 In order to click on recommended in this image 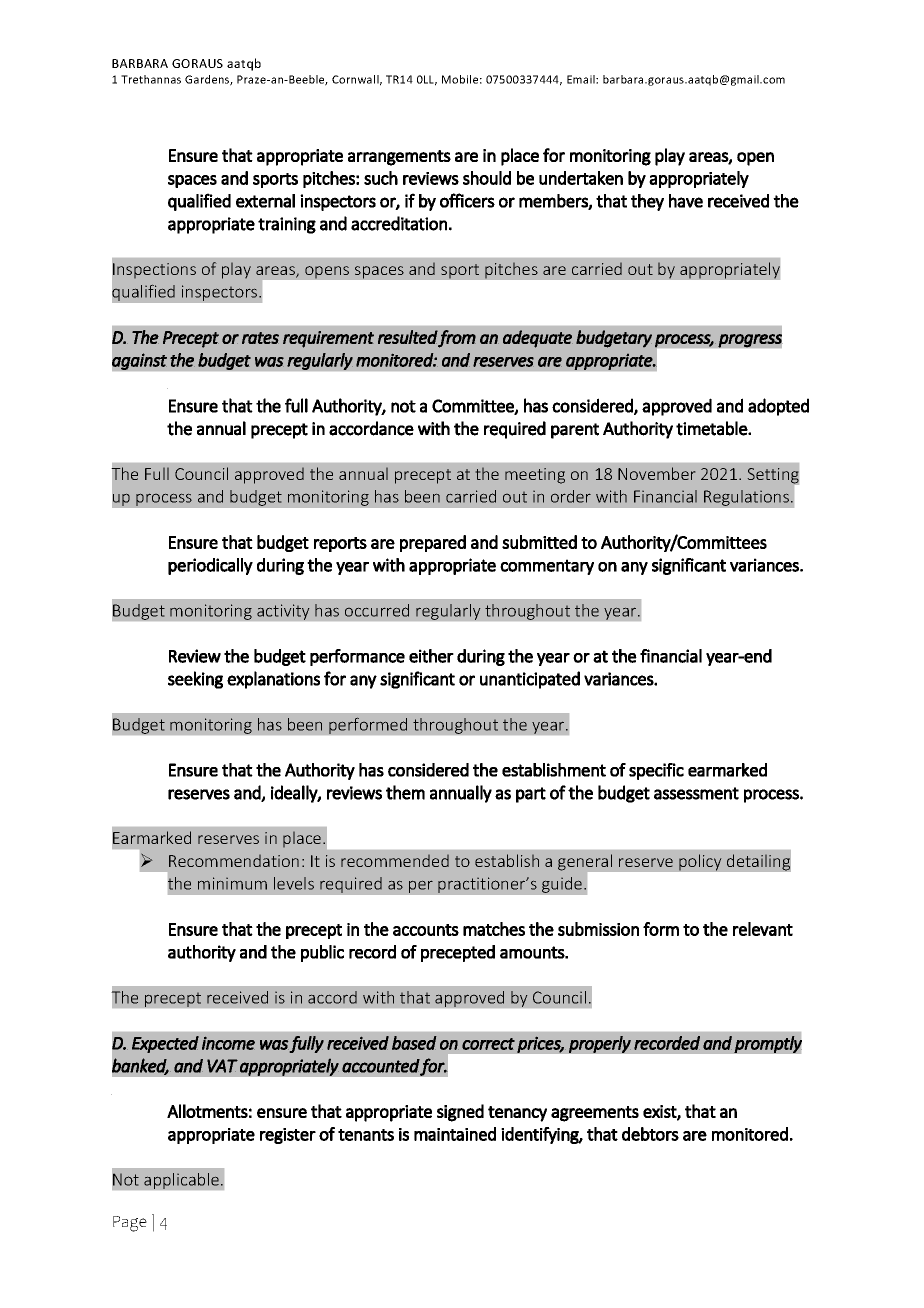, I will do `click(395, 861)`.
